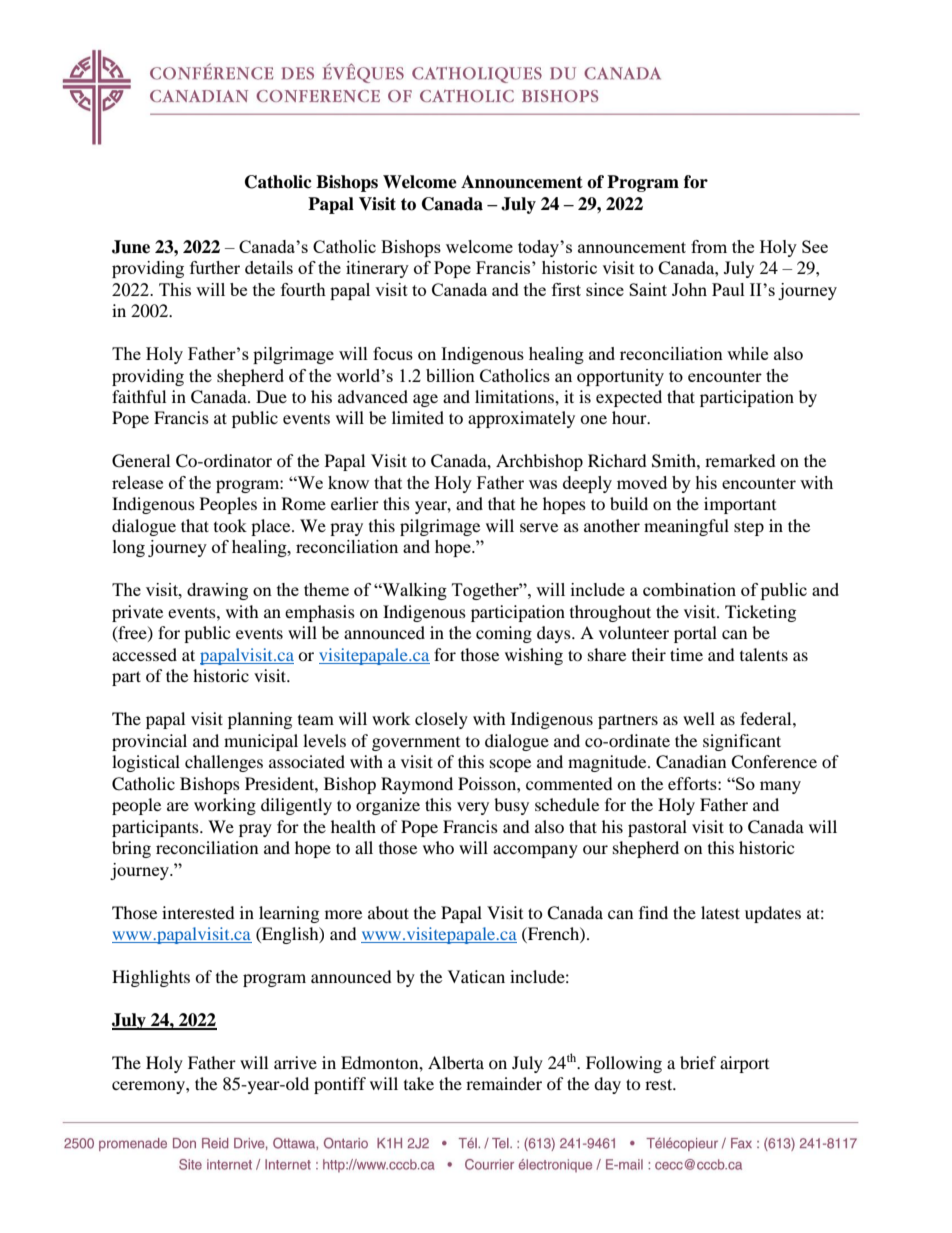 The width and height of the screenshot is (952, 1233). What do you see at coordinates (504, 634) in the screenshot?
I see `coming` at bounding box center [504, 634].
